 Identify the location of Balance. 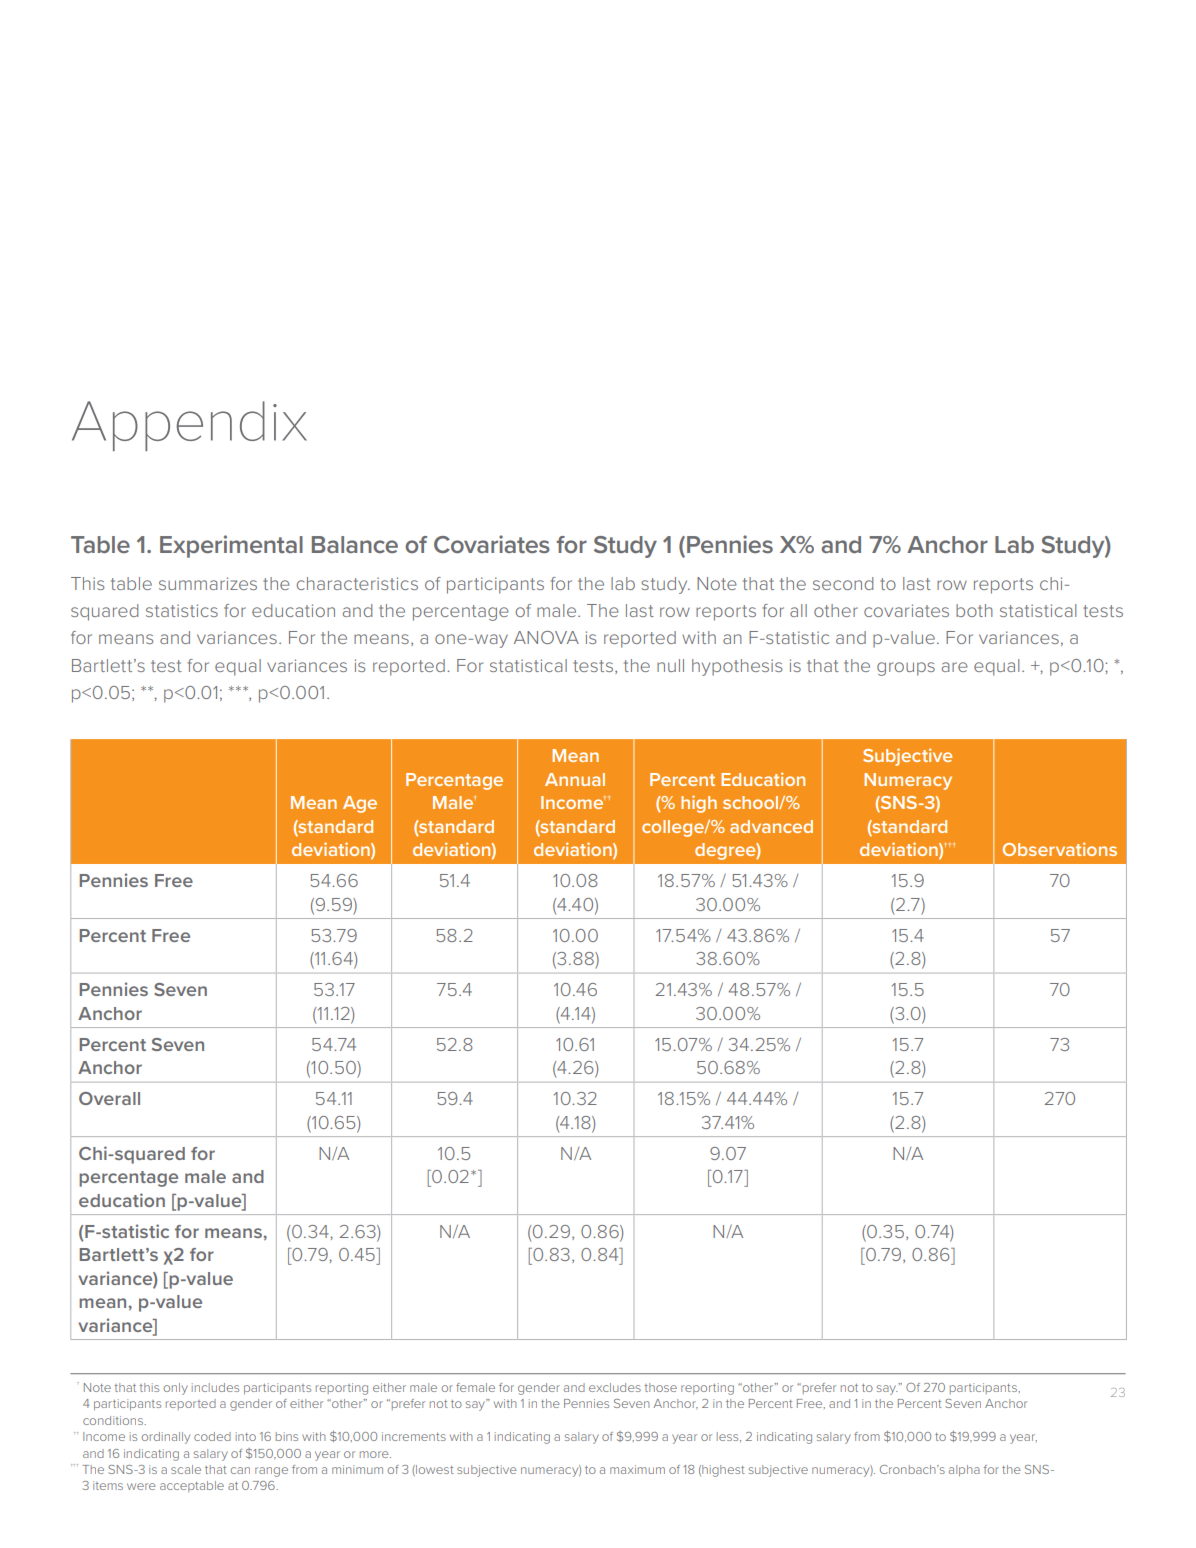
(355, 544).
